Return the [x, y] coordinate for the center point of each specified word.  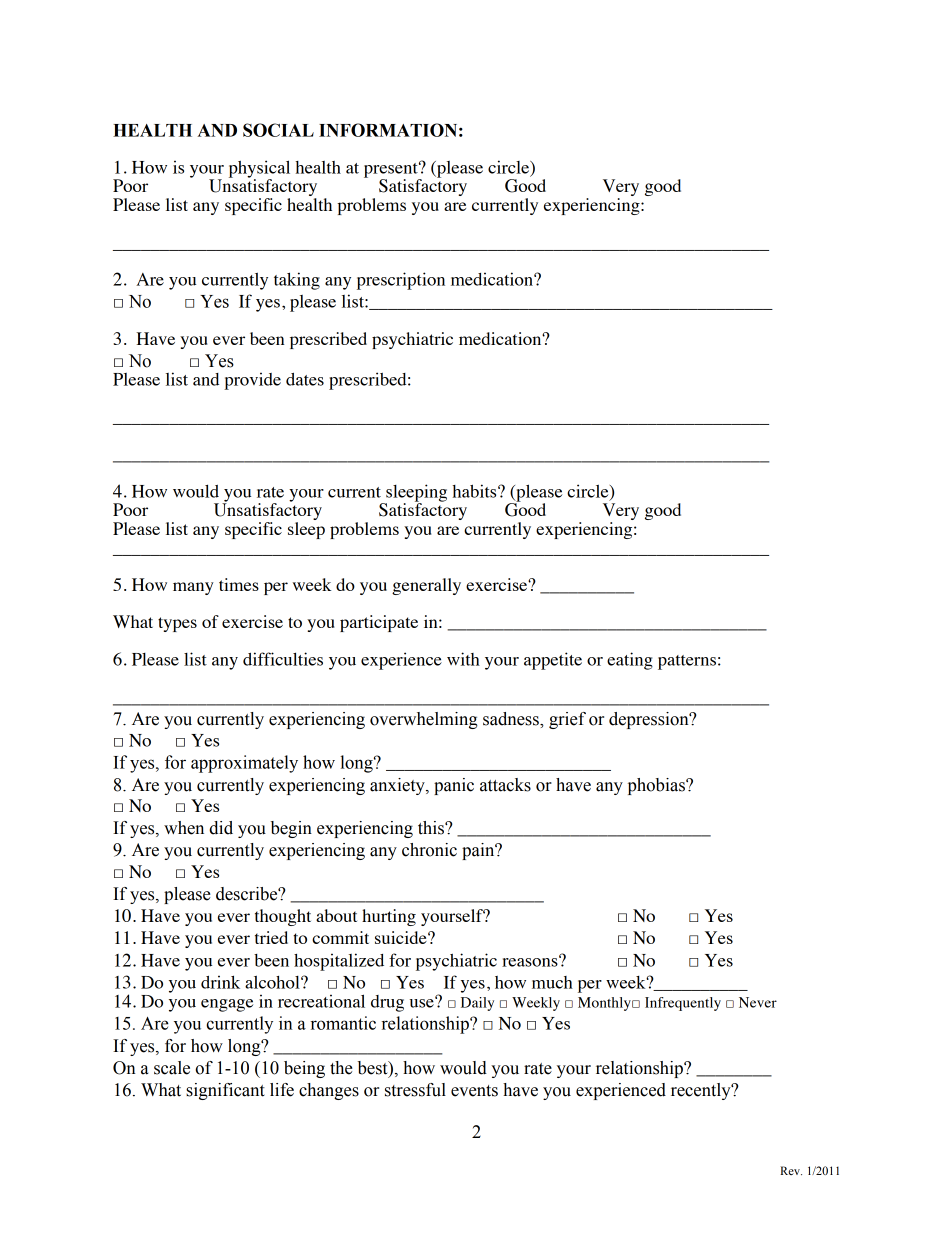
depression [650, 720]
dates [305, 379]
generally [426, 586]
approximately [244, 764]
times [239, 584]
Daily [477, 1004]
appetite [553, 661]
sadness [512, 719]
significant [225, 1091]
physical [259, 170]
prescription [401, 281]
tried [271, 937]
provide [252, 381]
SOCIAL [278, 130]
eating [630, 661]
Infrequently [683, 1004]
